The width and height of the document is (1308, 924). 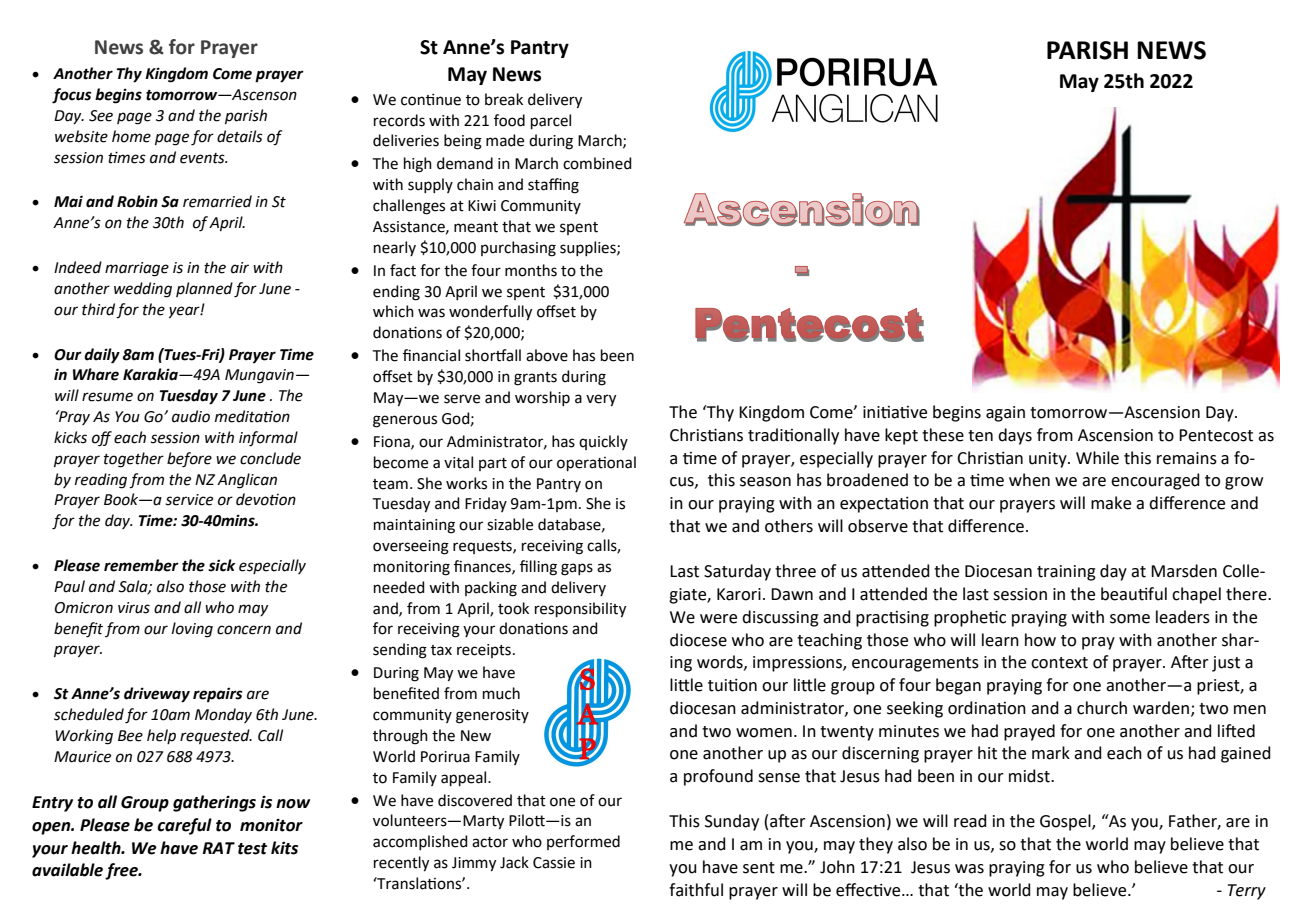 I want to click on were, so click(x=718, y=619).
